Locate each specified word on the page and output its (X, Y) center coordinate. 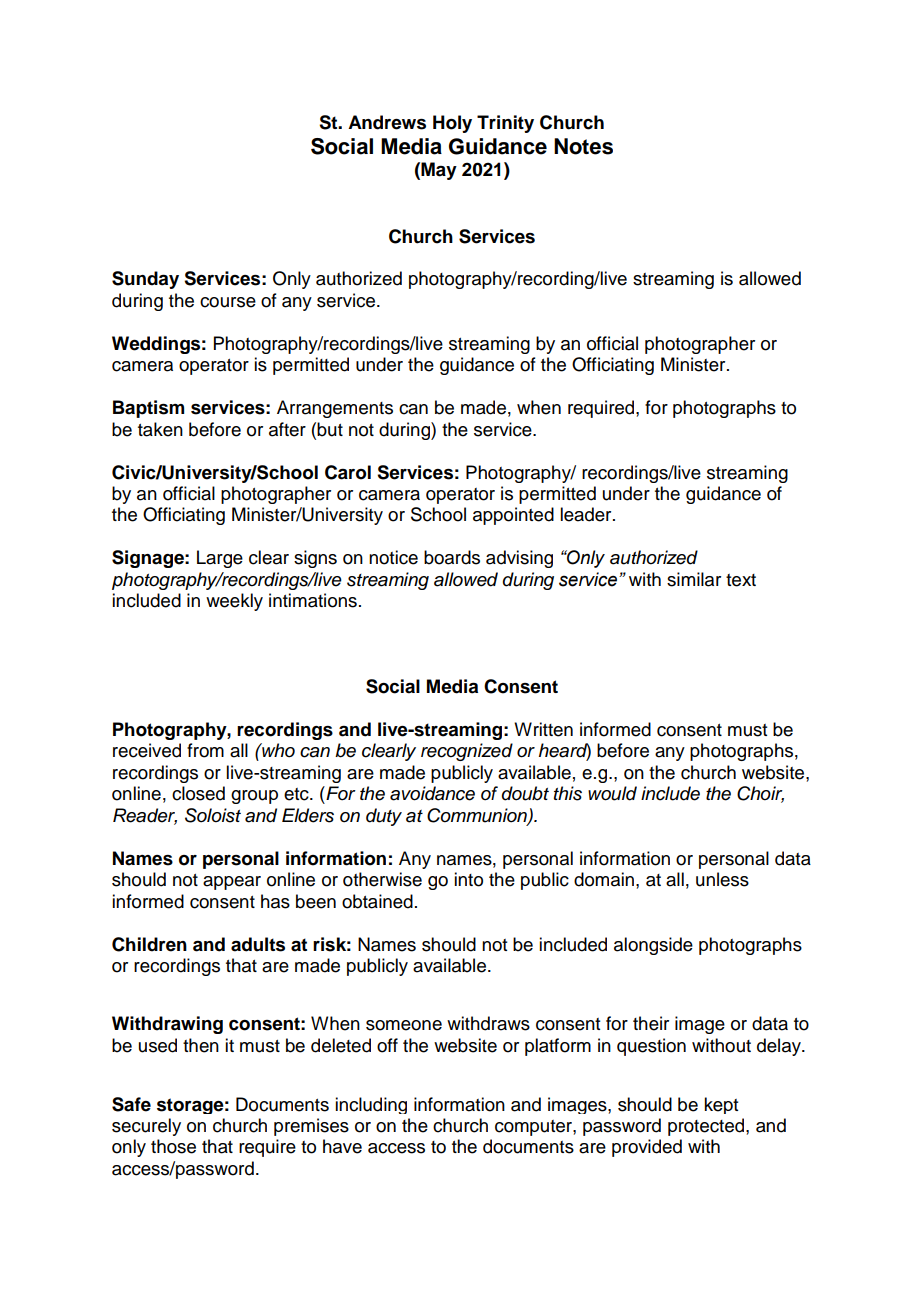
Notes (583, 146)
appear (232, 883)
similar (694, 579)
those (173, 1146)
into (468, 879)
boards (452, 557)
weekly (234, 602)
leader (587, 514)
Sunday (145, 280)
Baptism (148, 409)
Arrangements (335, 409)
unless (722, 879)
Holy (452, 124)
